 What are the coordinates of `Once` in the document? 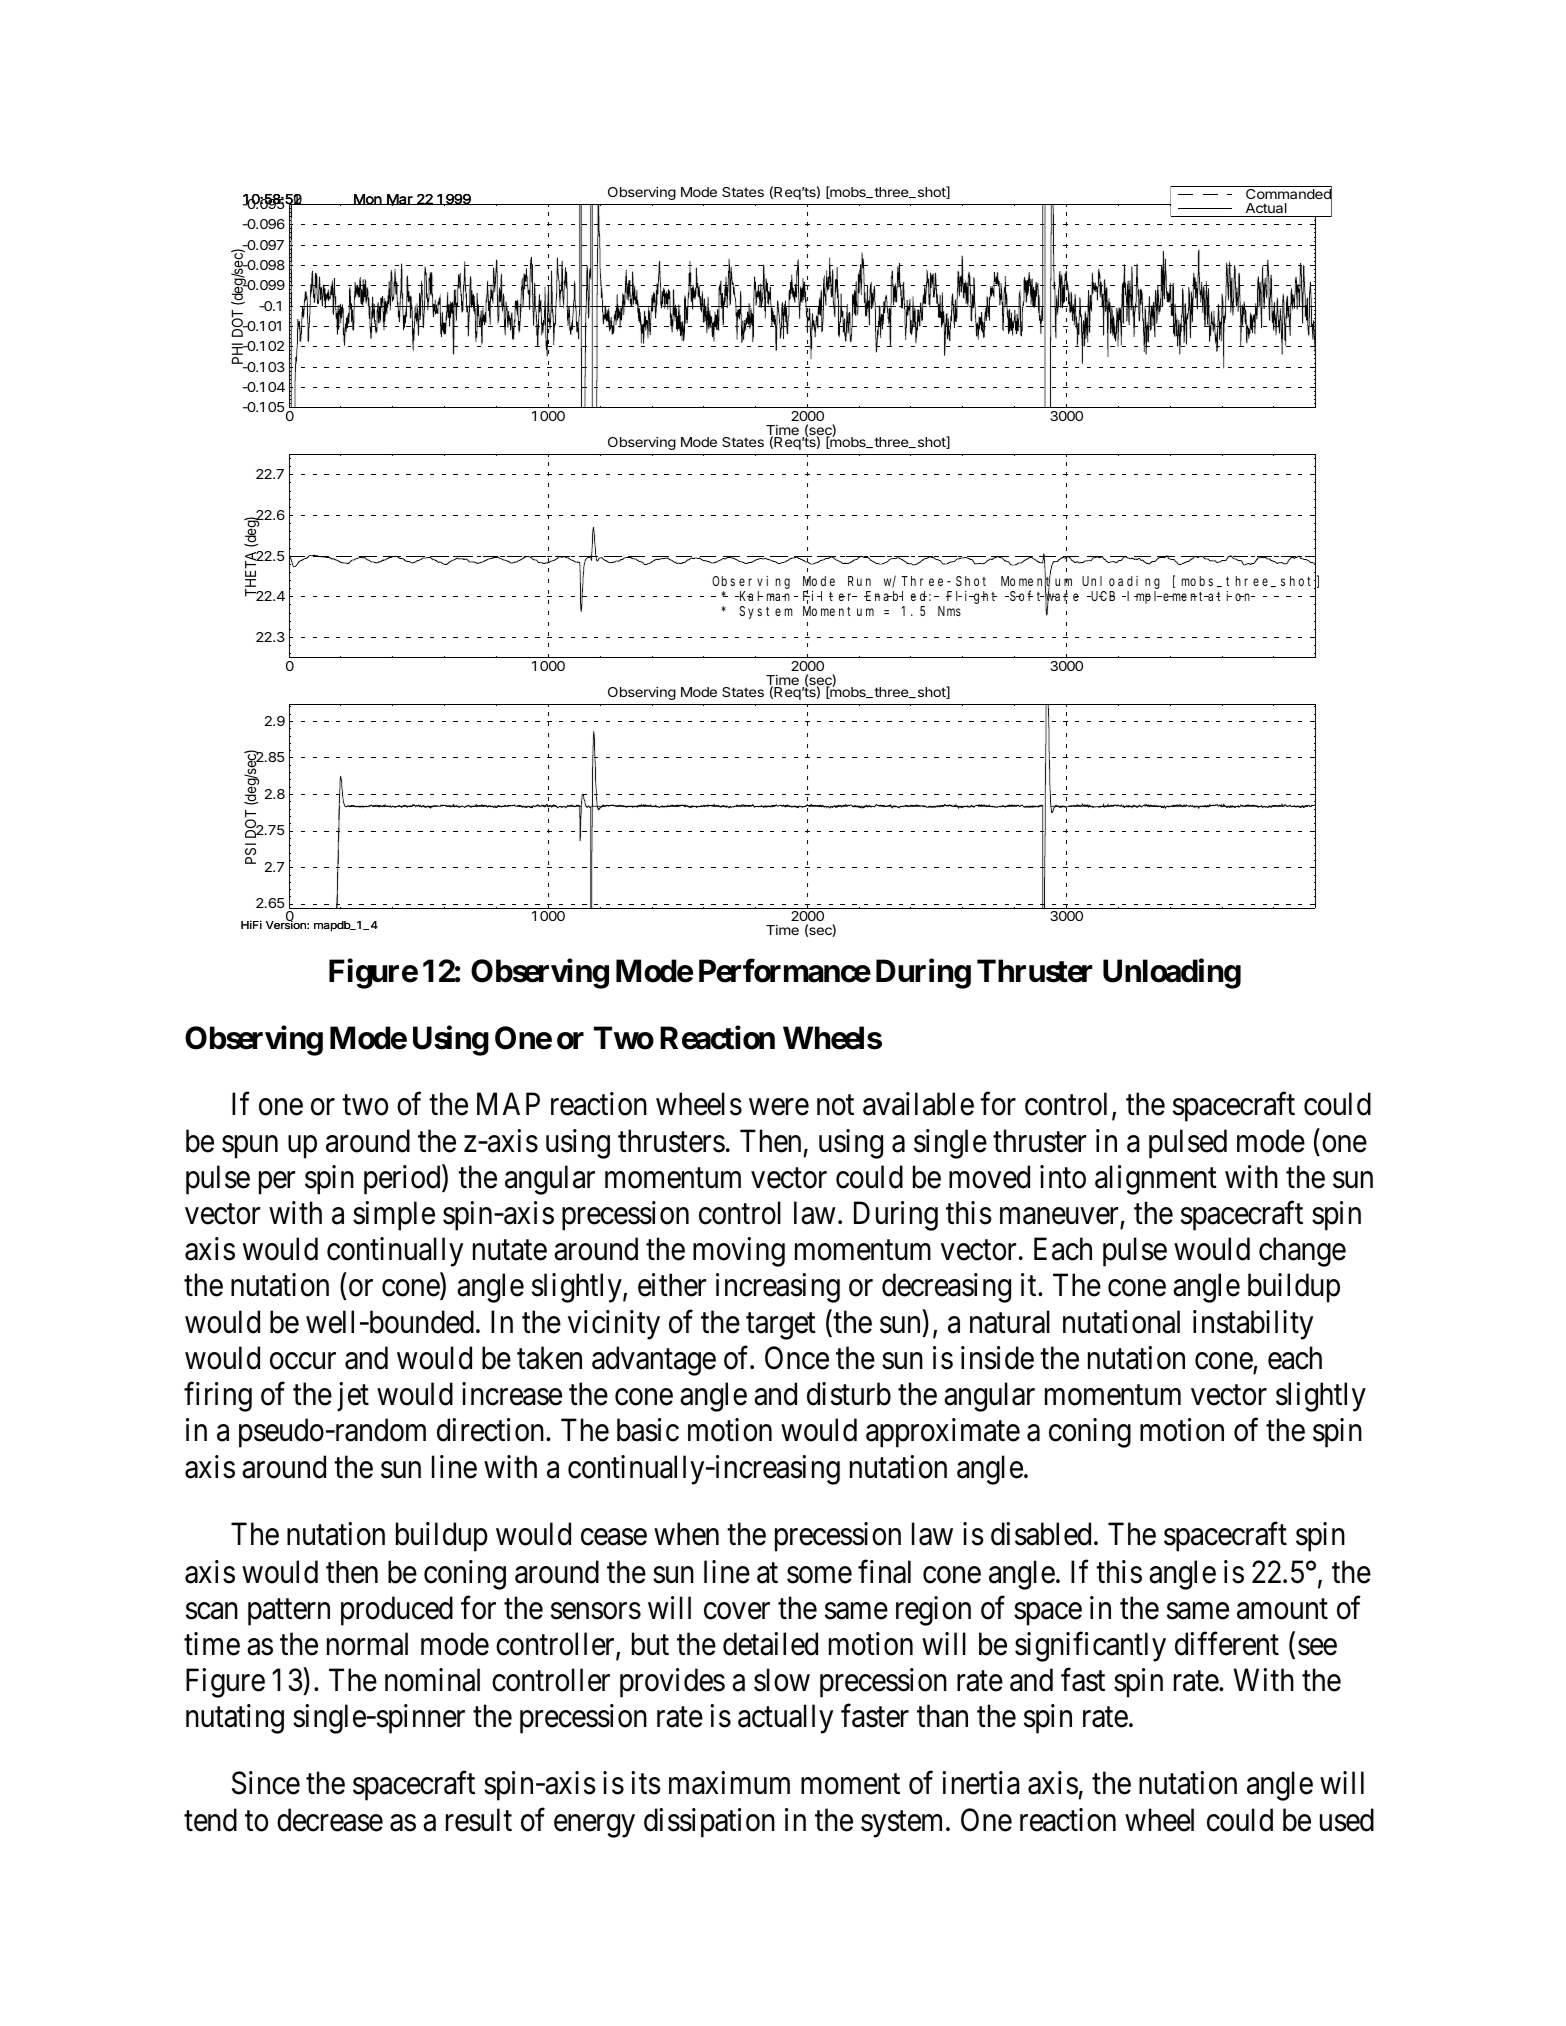 It's located at (797, 1358).
